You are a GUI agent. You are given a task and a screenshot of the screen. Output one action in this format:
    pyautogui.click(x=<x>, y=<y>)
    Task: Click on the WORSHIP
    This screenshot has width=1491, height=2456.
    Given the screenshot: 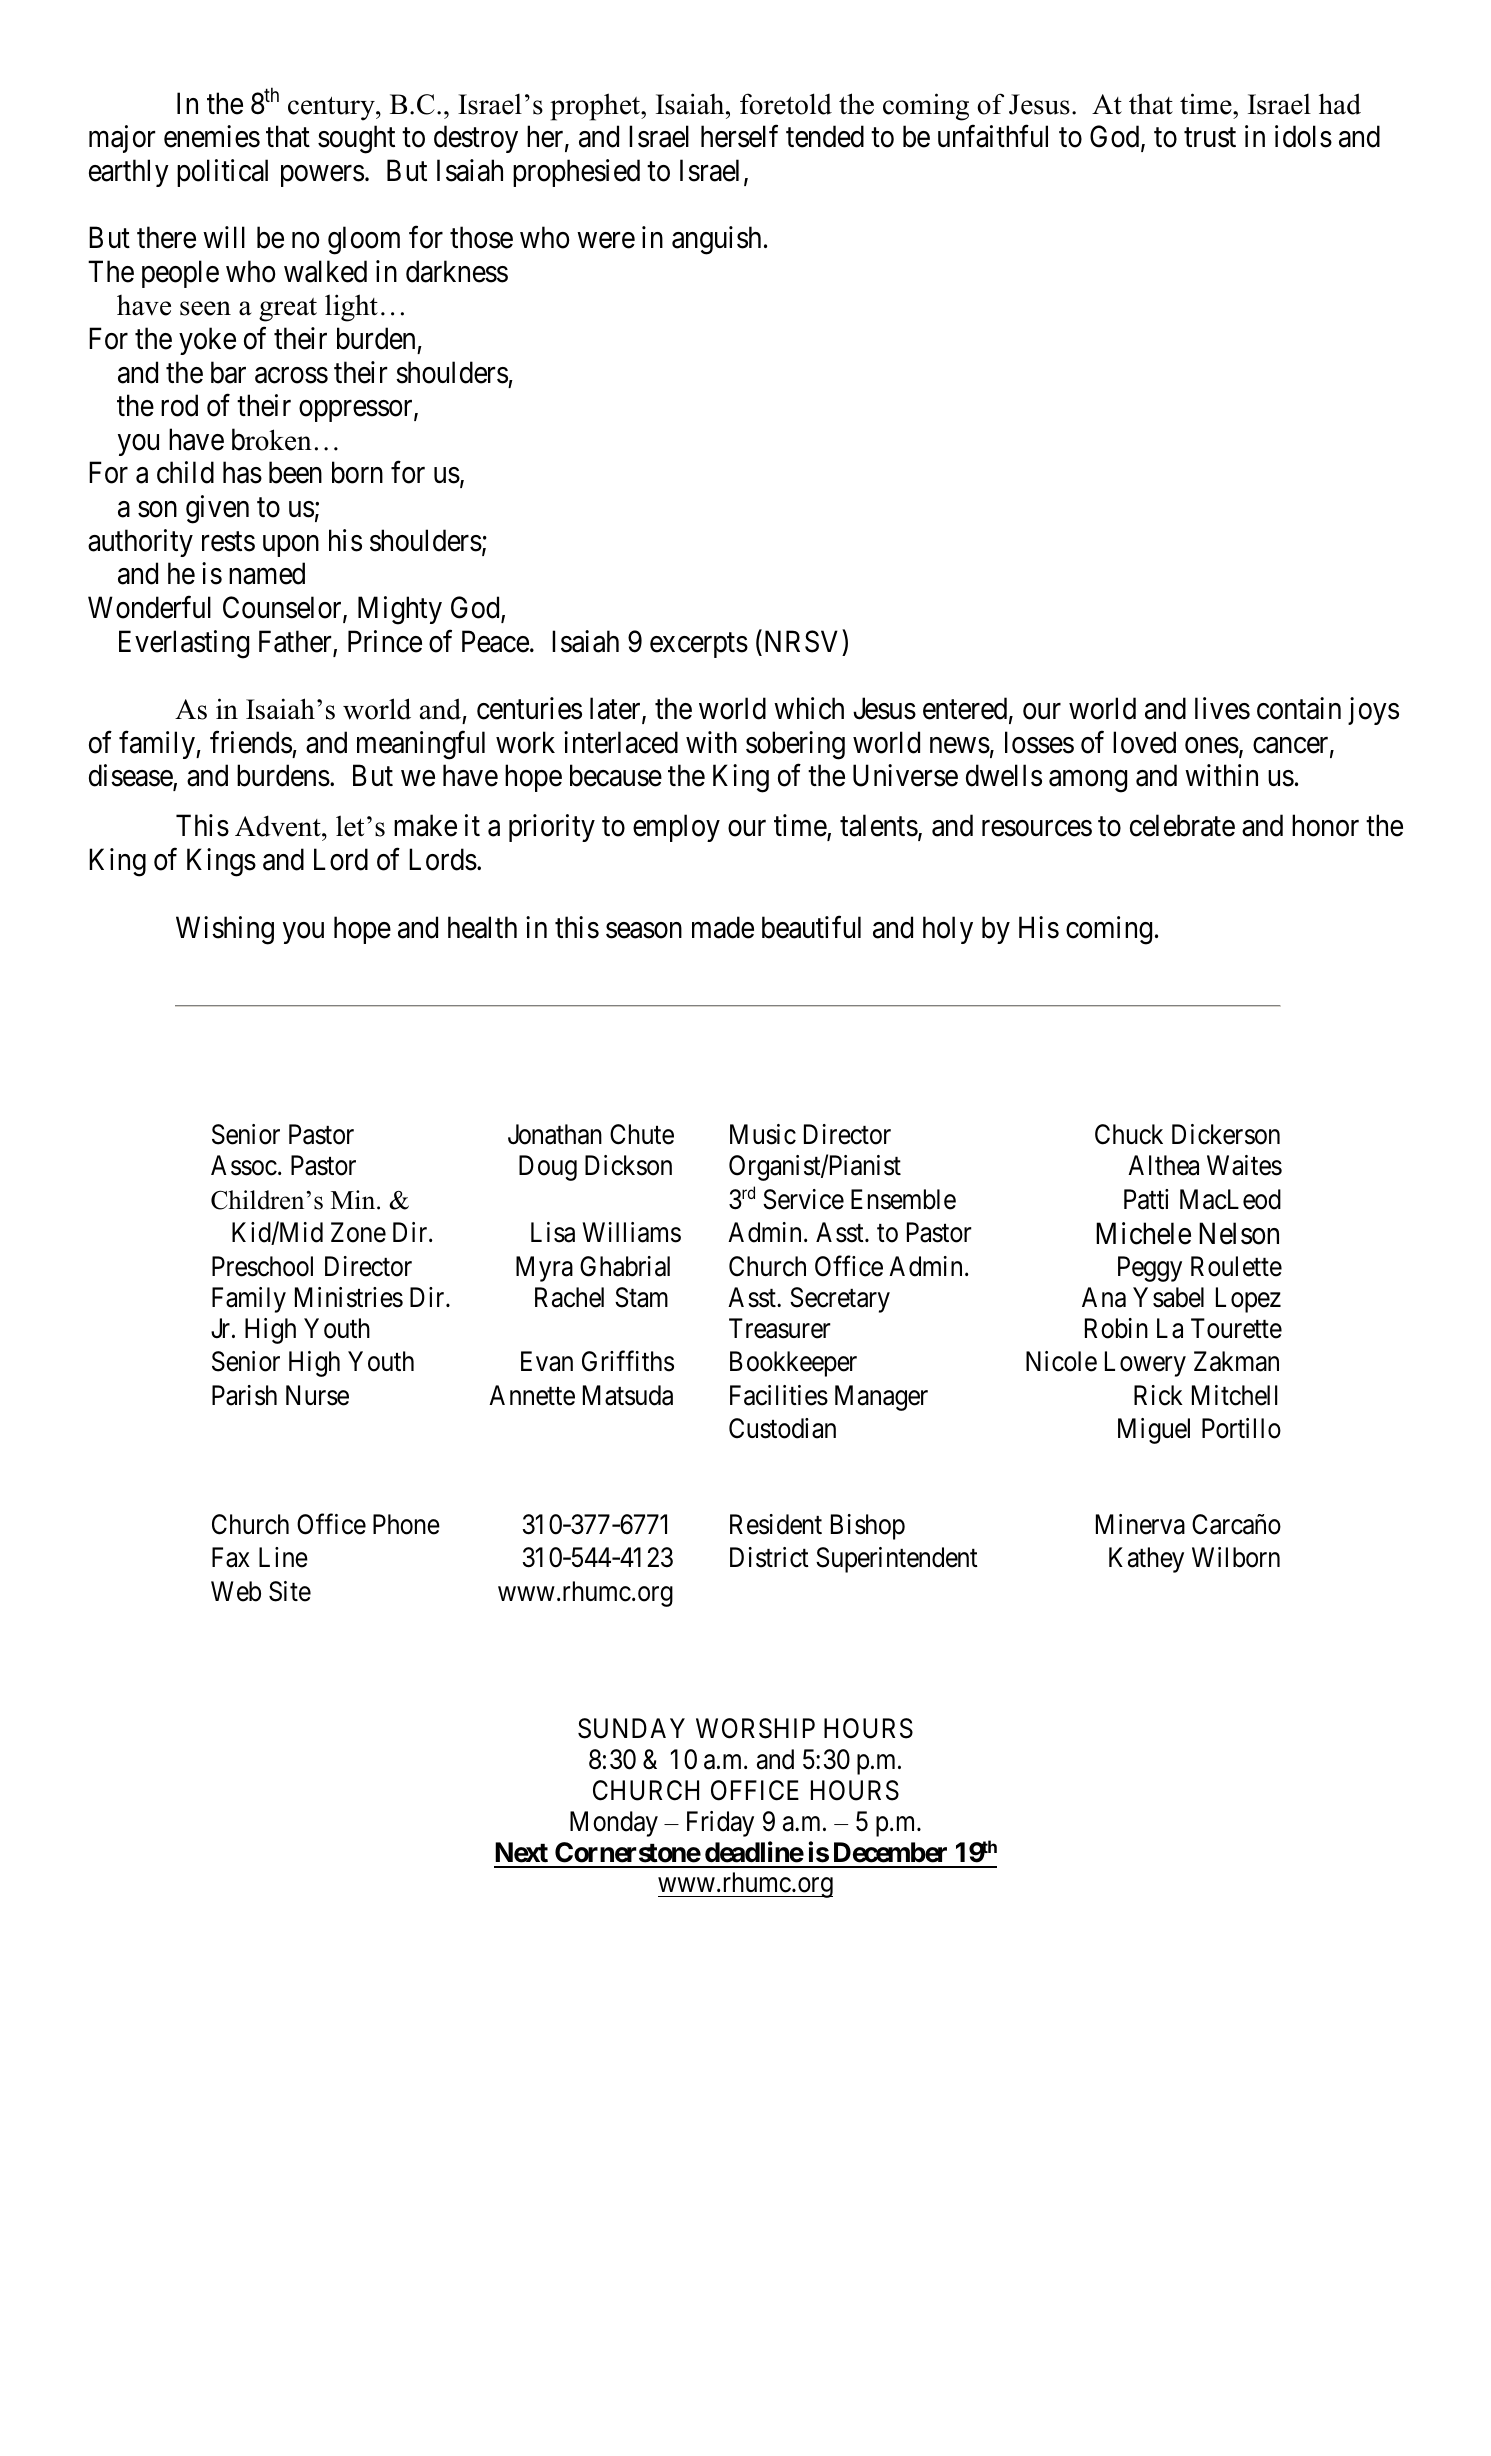 What is the action you would take?
    pyautogui.click(x=755, y=1728)
